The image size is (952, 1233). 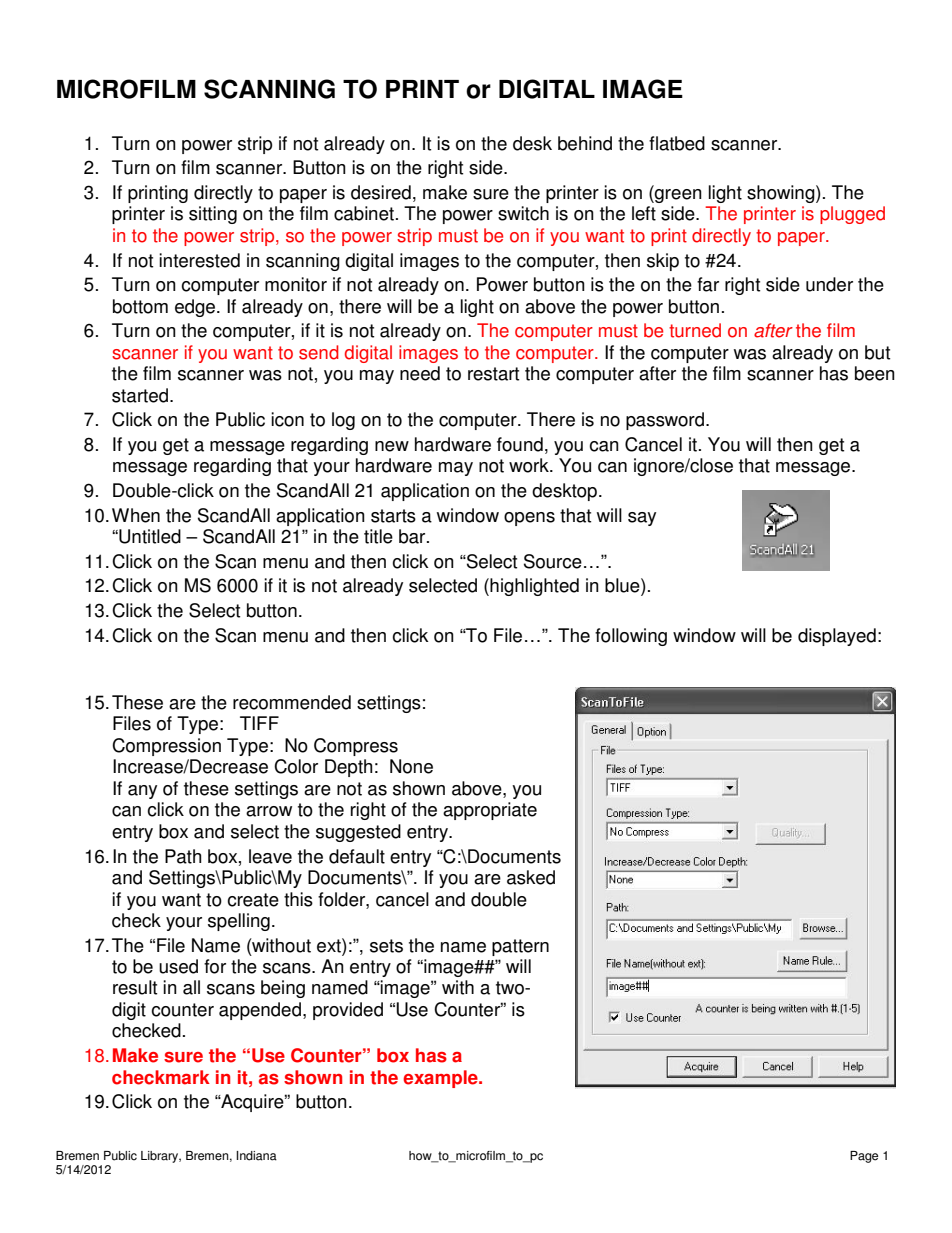 I want to click on work, so click(x=530, y=465).
